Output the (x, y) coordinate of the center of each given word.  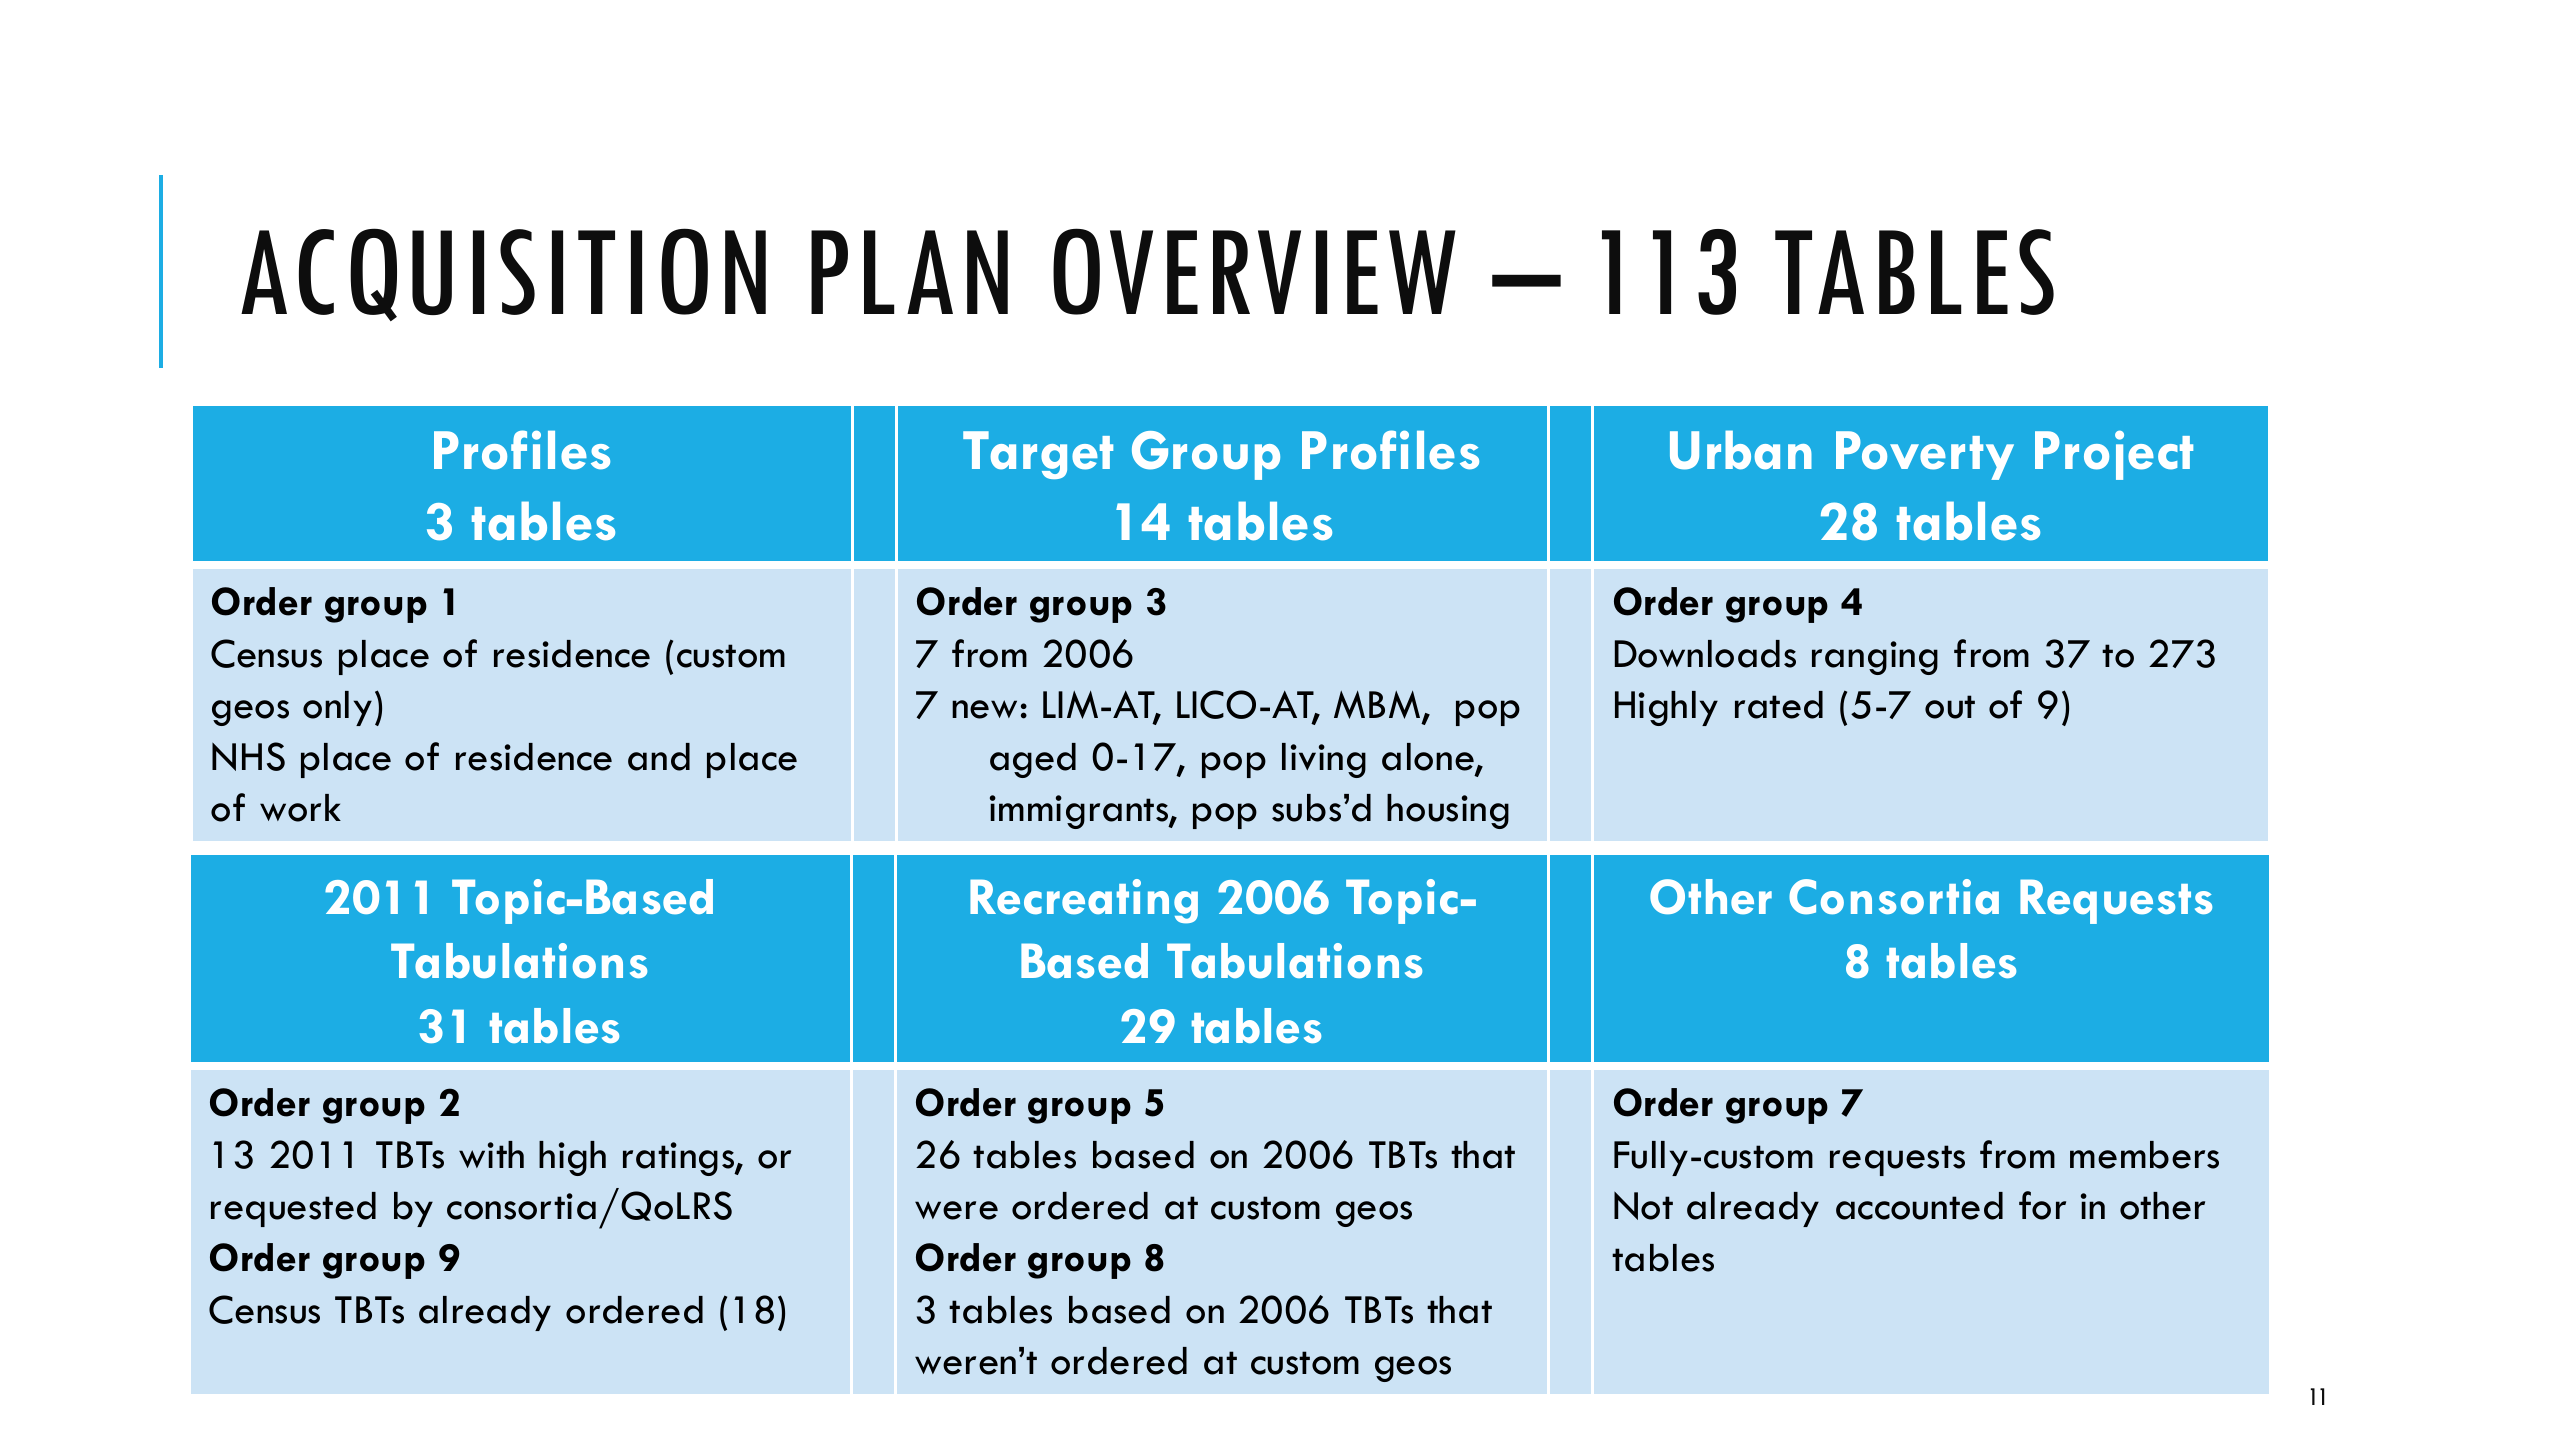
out (1950, 707)
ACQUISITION (503, 274)
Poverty (1925, 455)
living (1324, 760)
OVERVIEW (1254, 271)
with (491, 1154)
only (337, 708)
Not (1643, 1206)
